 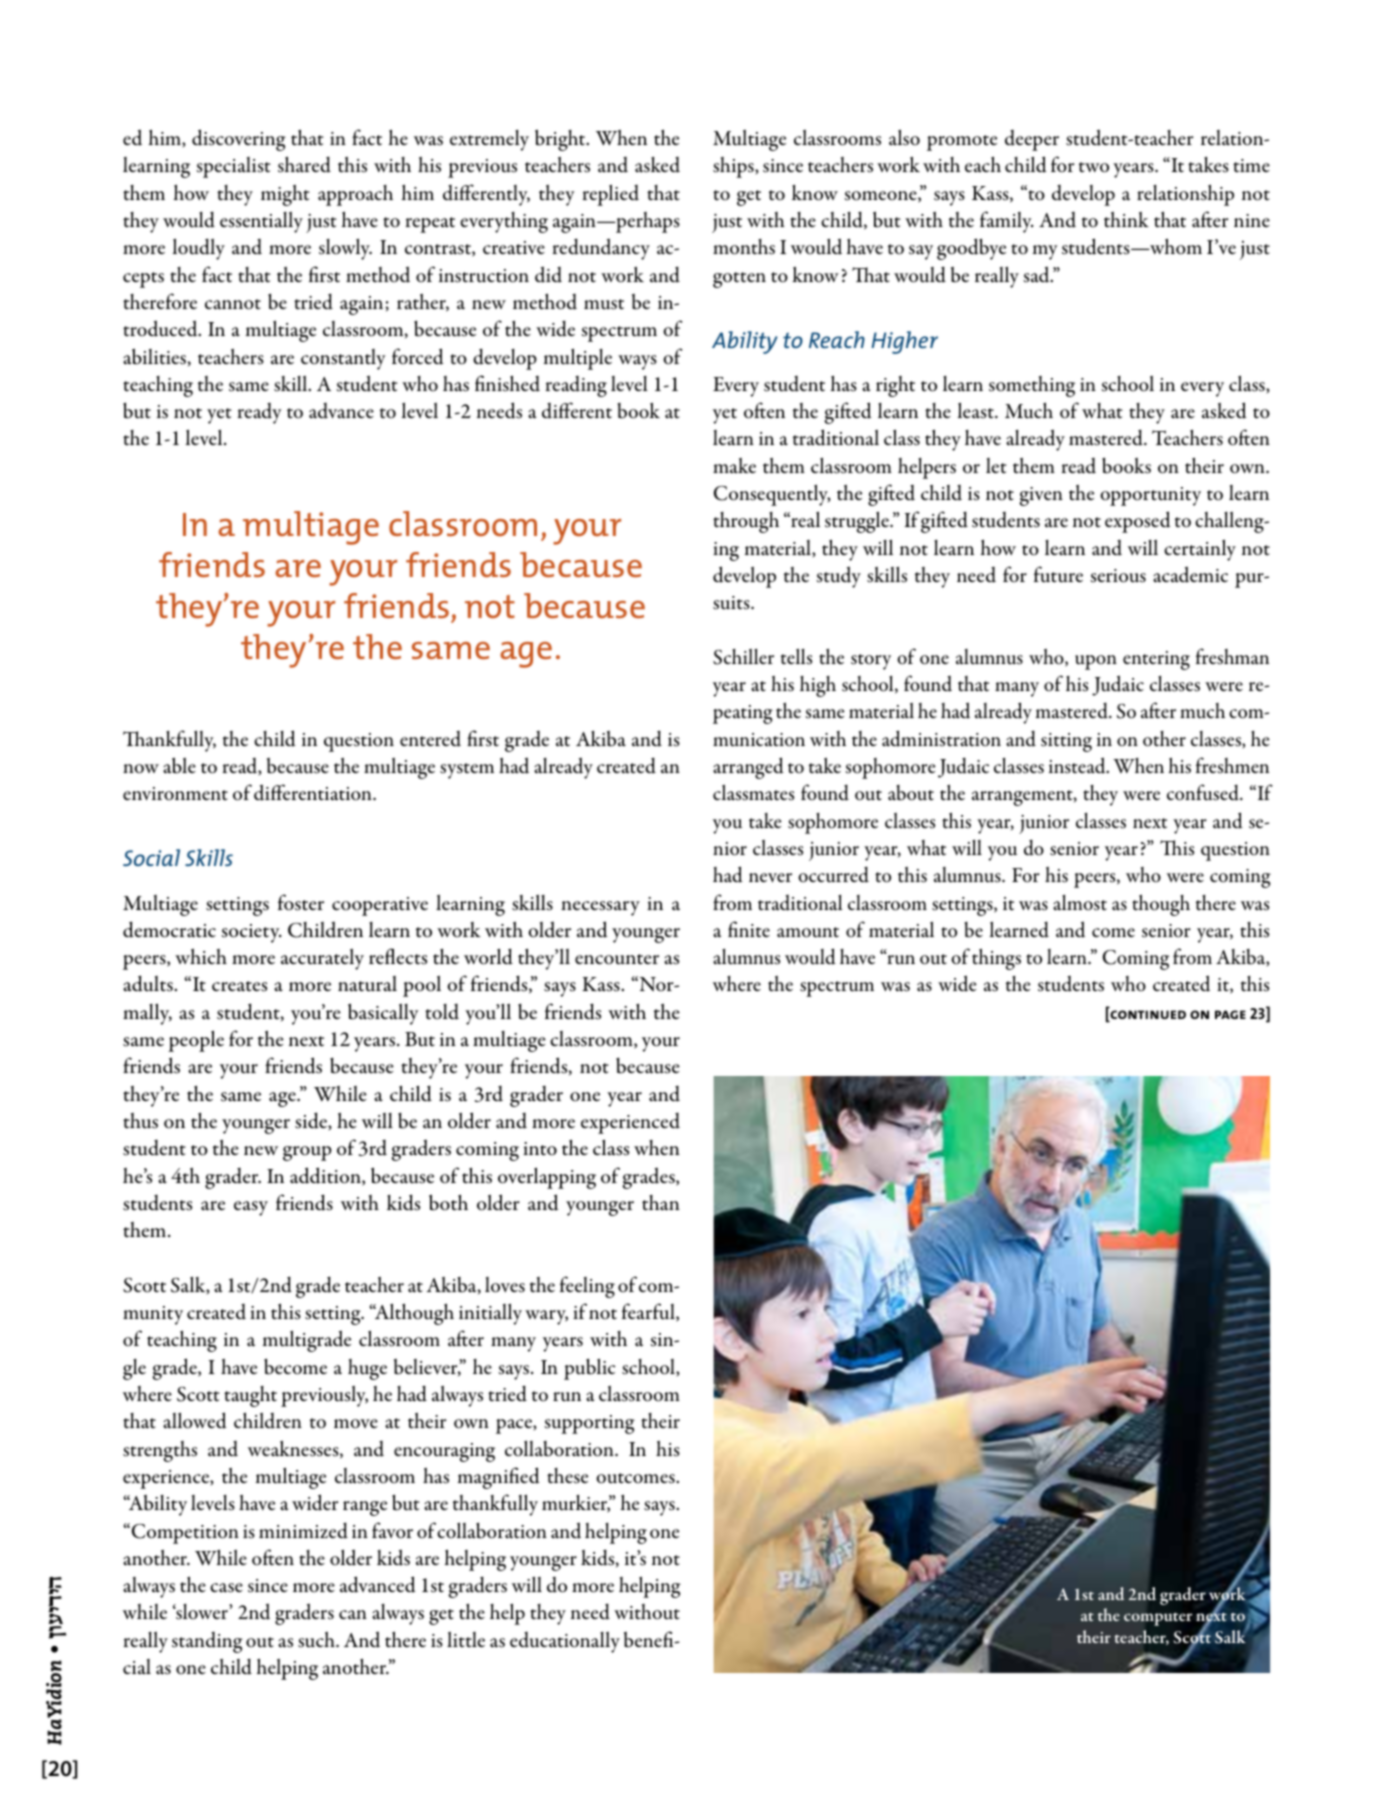 What do you see at coordinates (1078, 765) in the screenshot?
I see `instead` at bounding box center [1078, 765].
